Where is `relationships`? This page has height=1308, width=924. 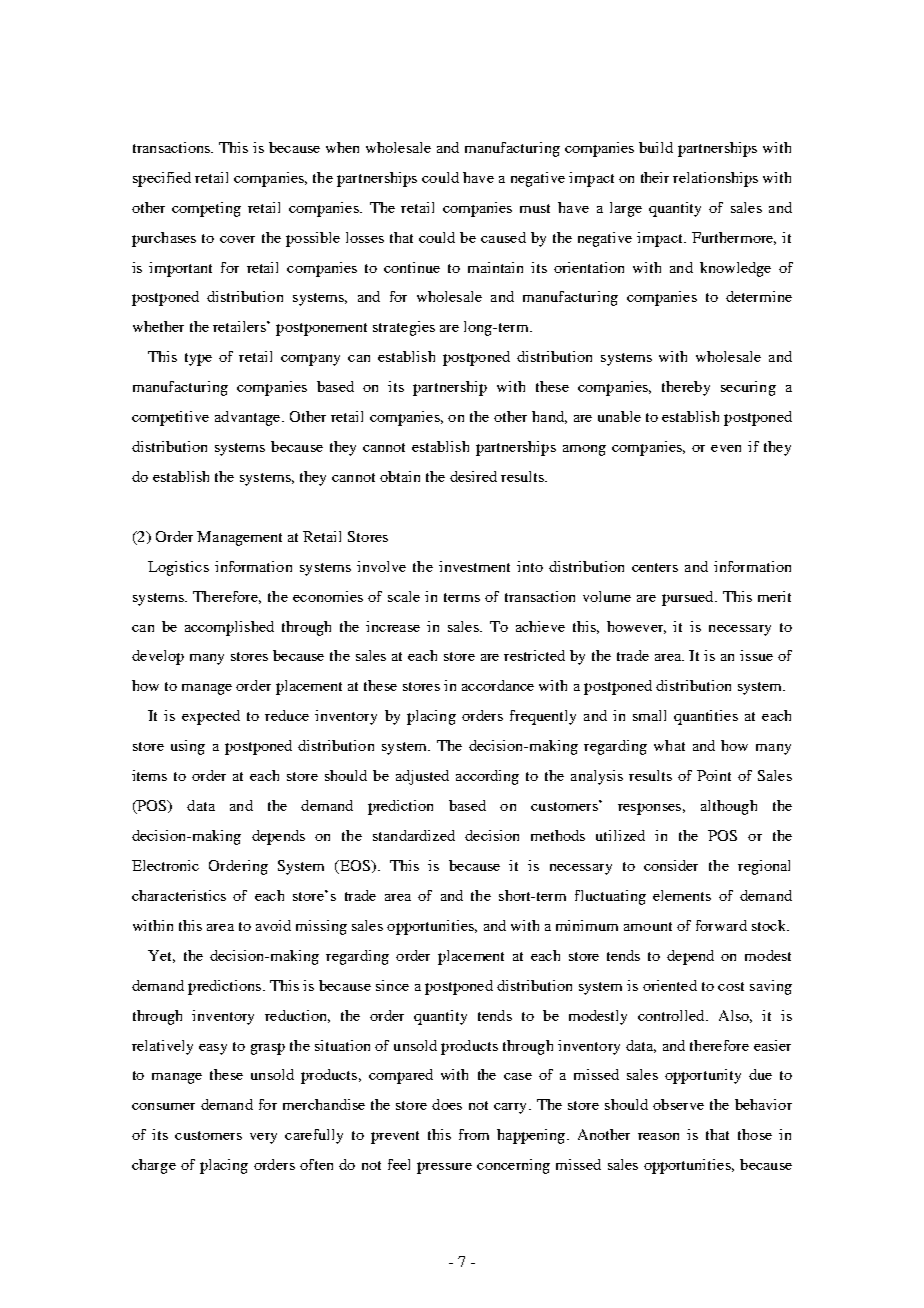
relationships is located at coordinates (715, 179).
